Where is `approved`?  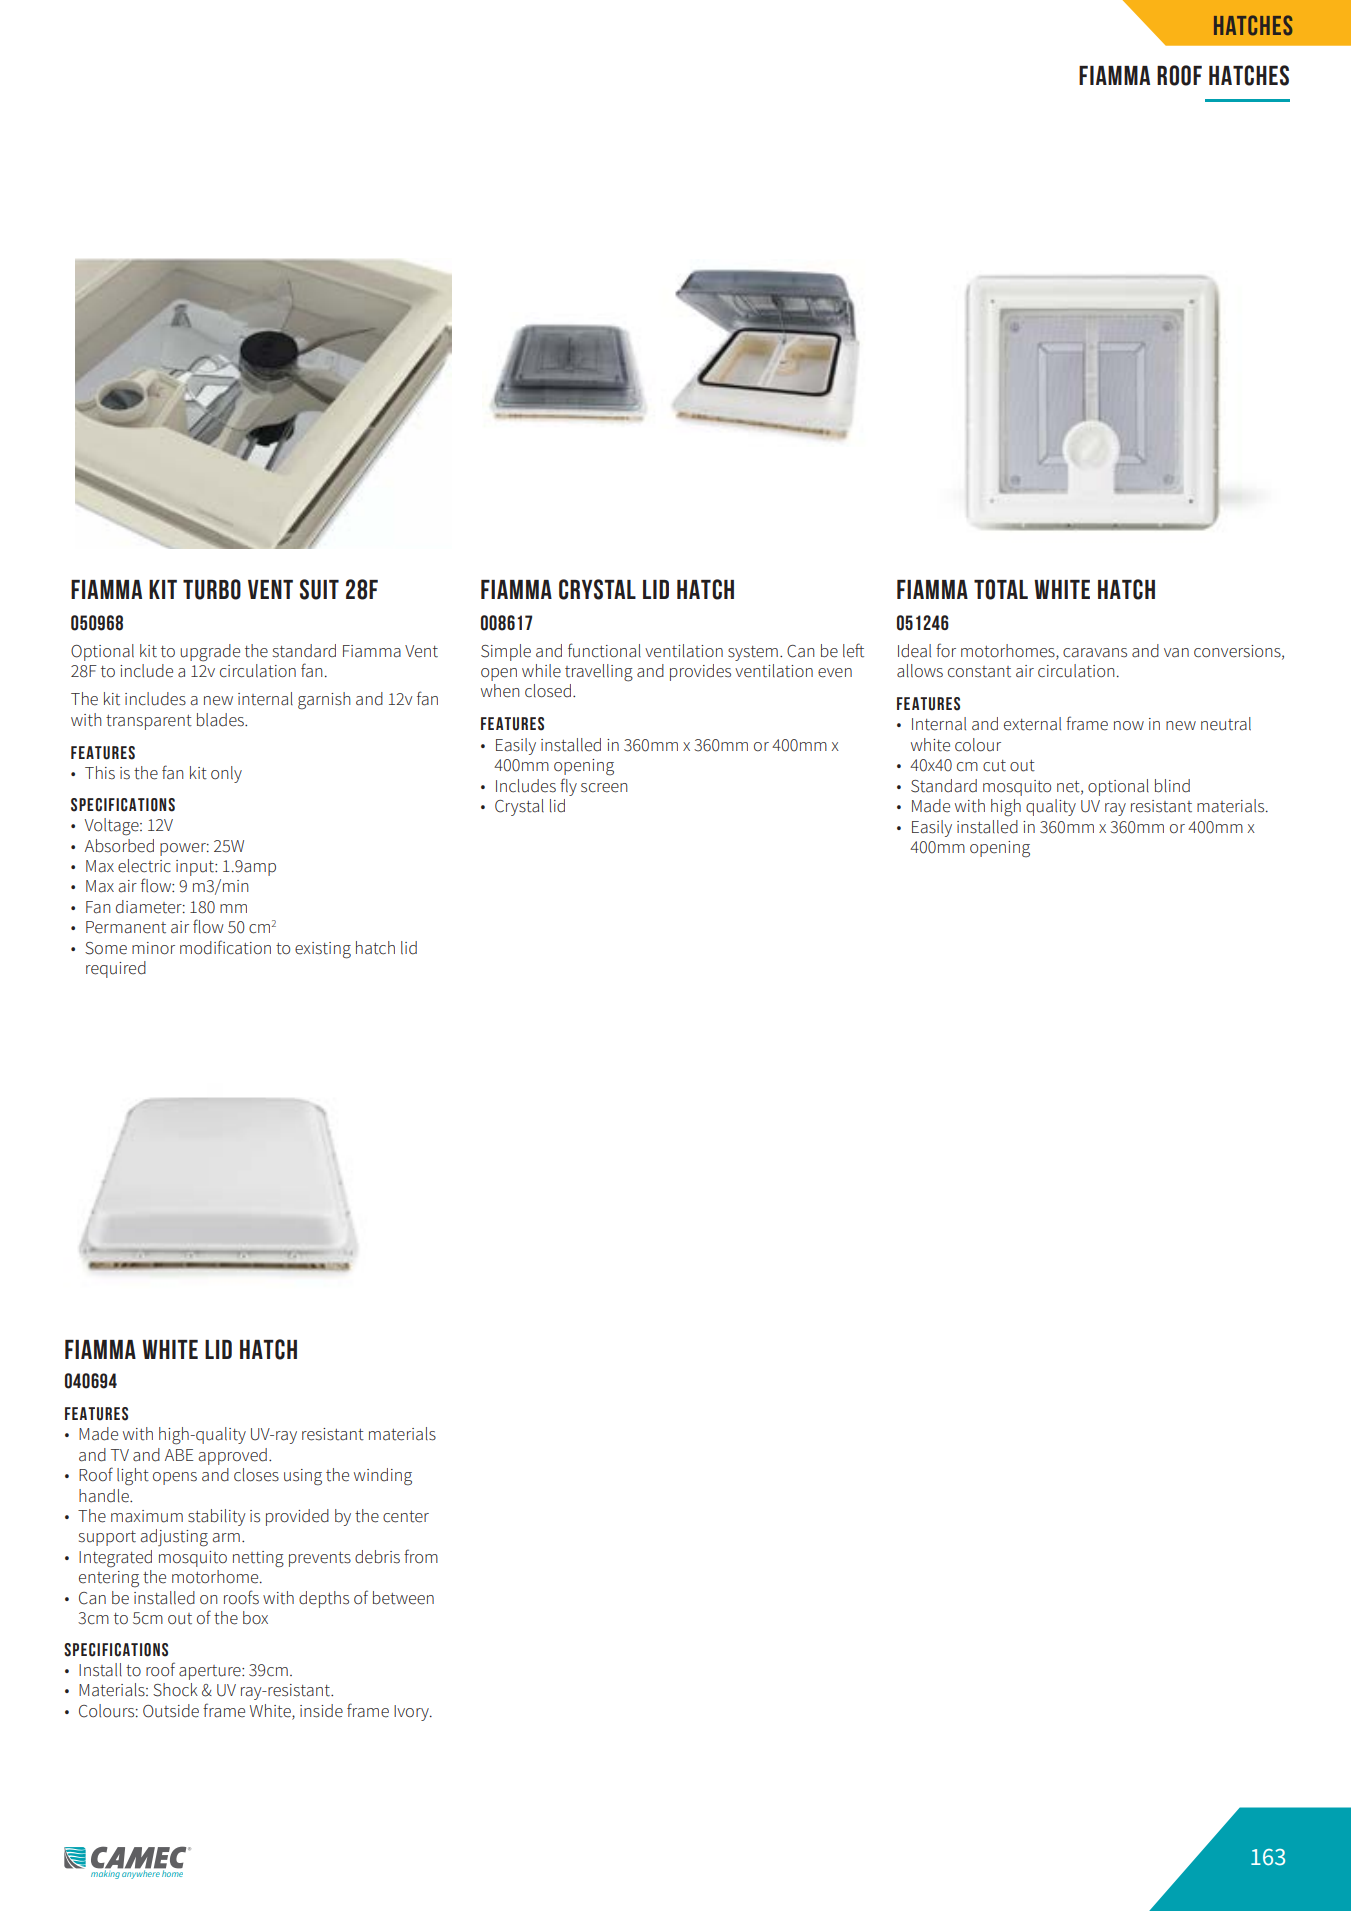
approved is located at coordinates (232, 1456).
